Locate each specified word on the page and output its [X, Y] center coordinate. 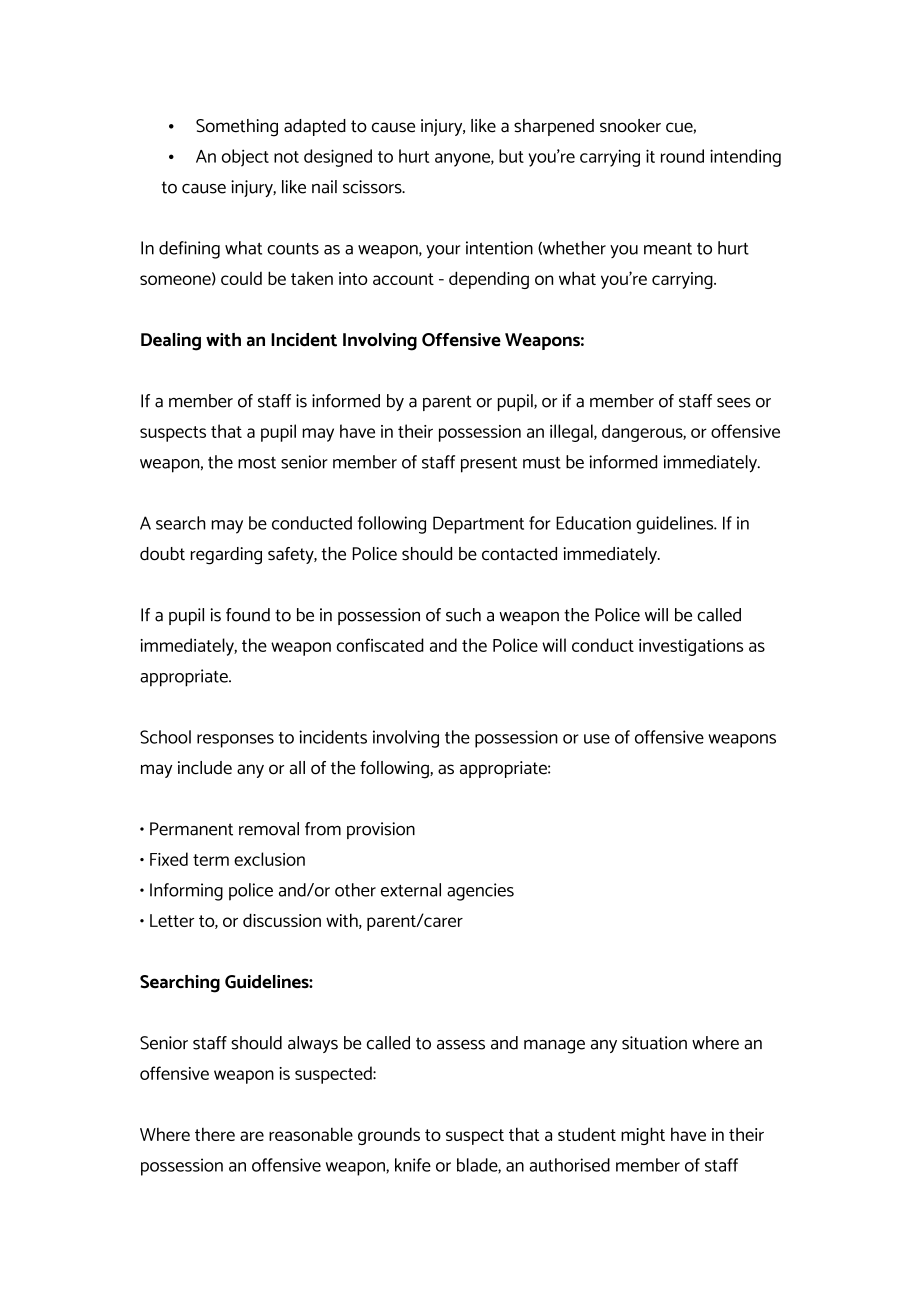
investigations [691, 647]
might [643, 1136]
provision [381, 830]
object [245, 158]
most [257, 463]
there [215, 1134]
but [511, 156]
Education [593, 523]
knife [413, 1165]
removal [269, 829]
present [489, 464]
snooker [630, 126]
